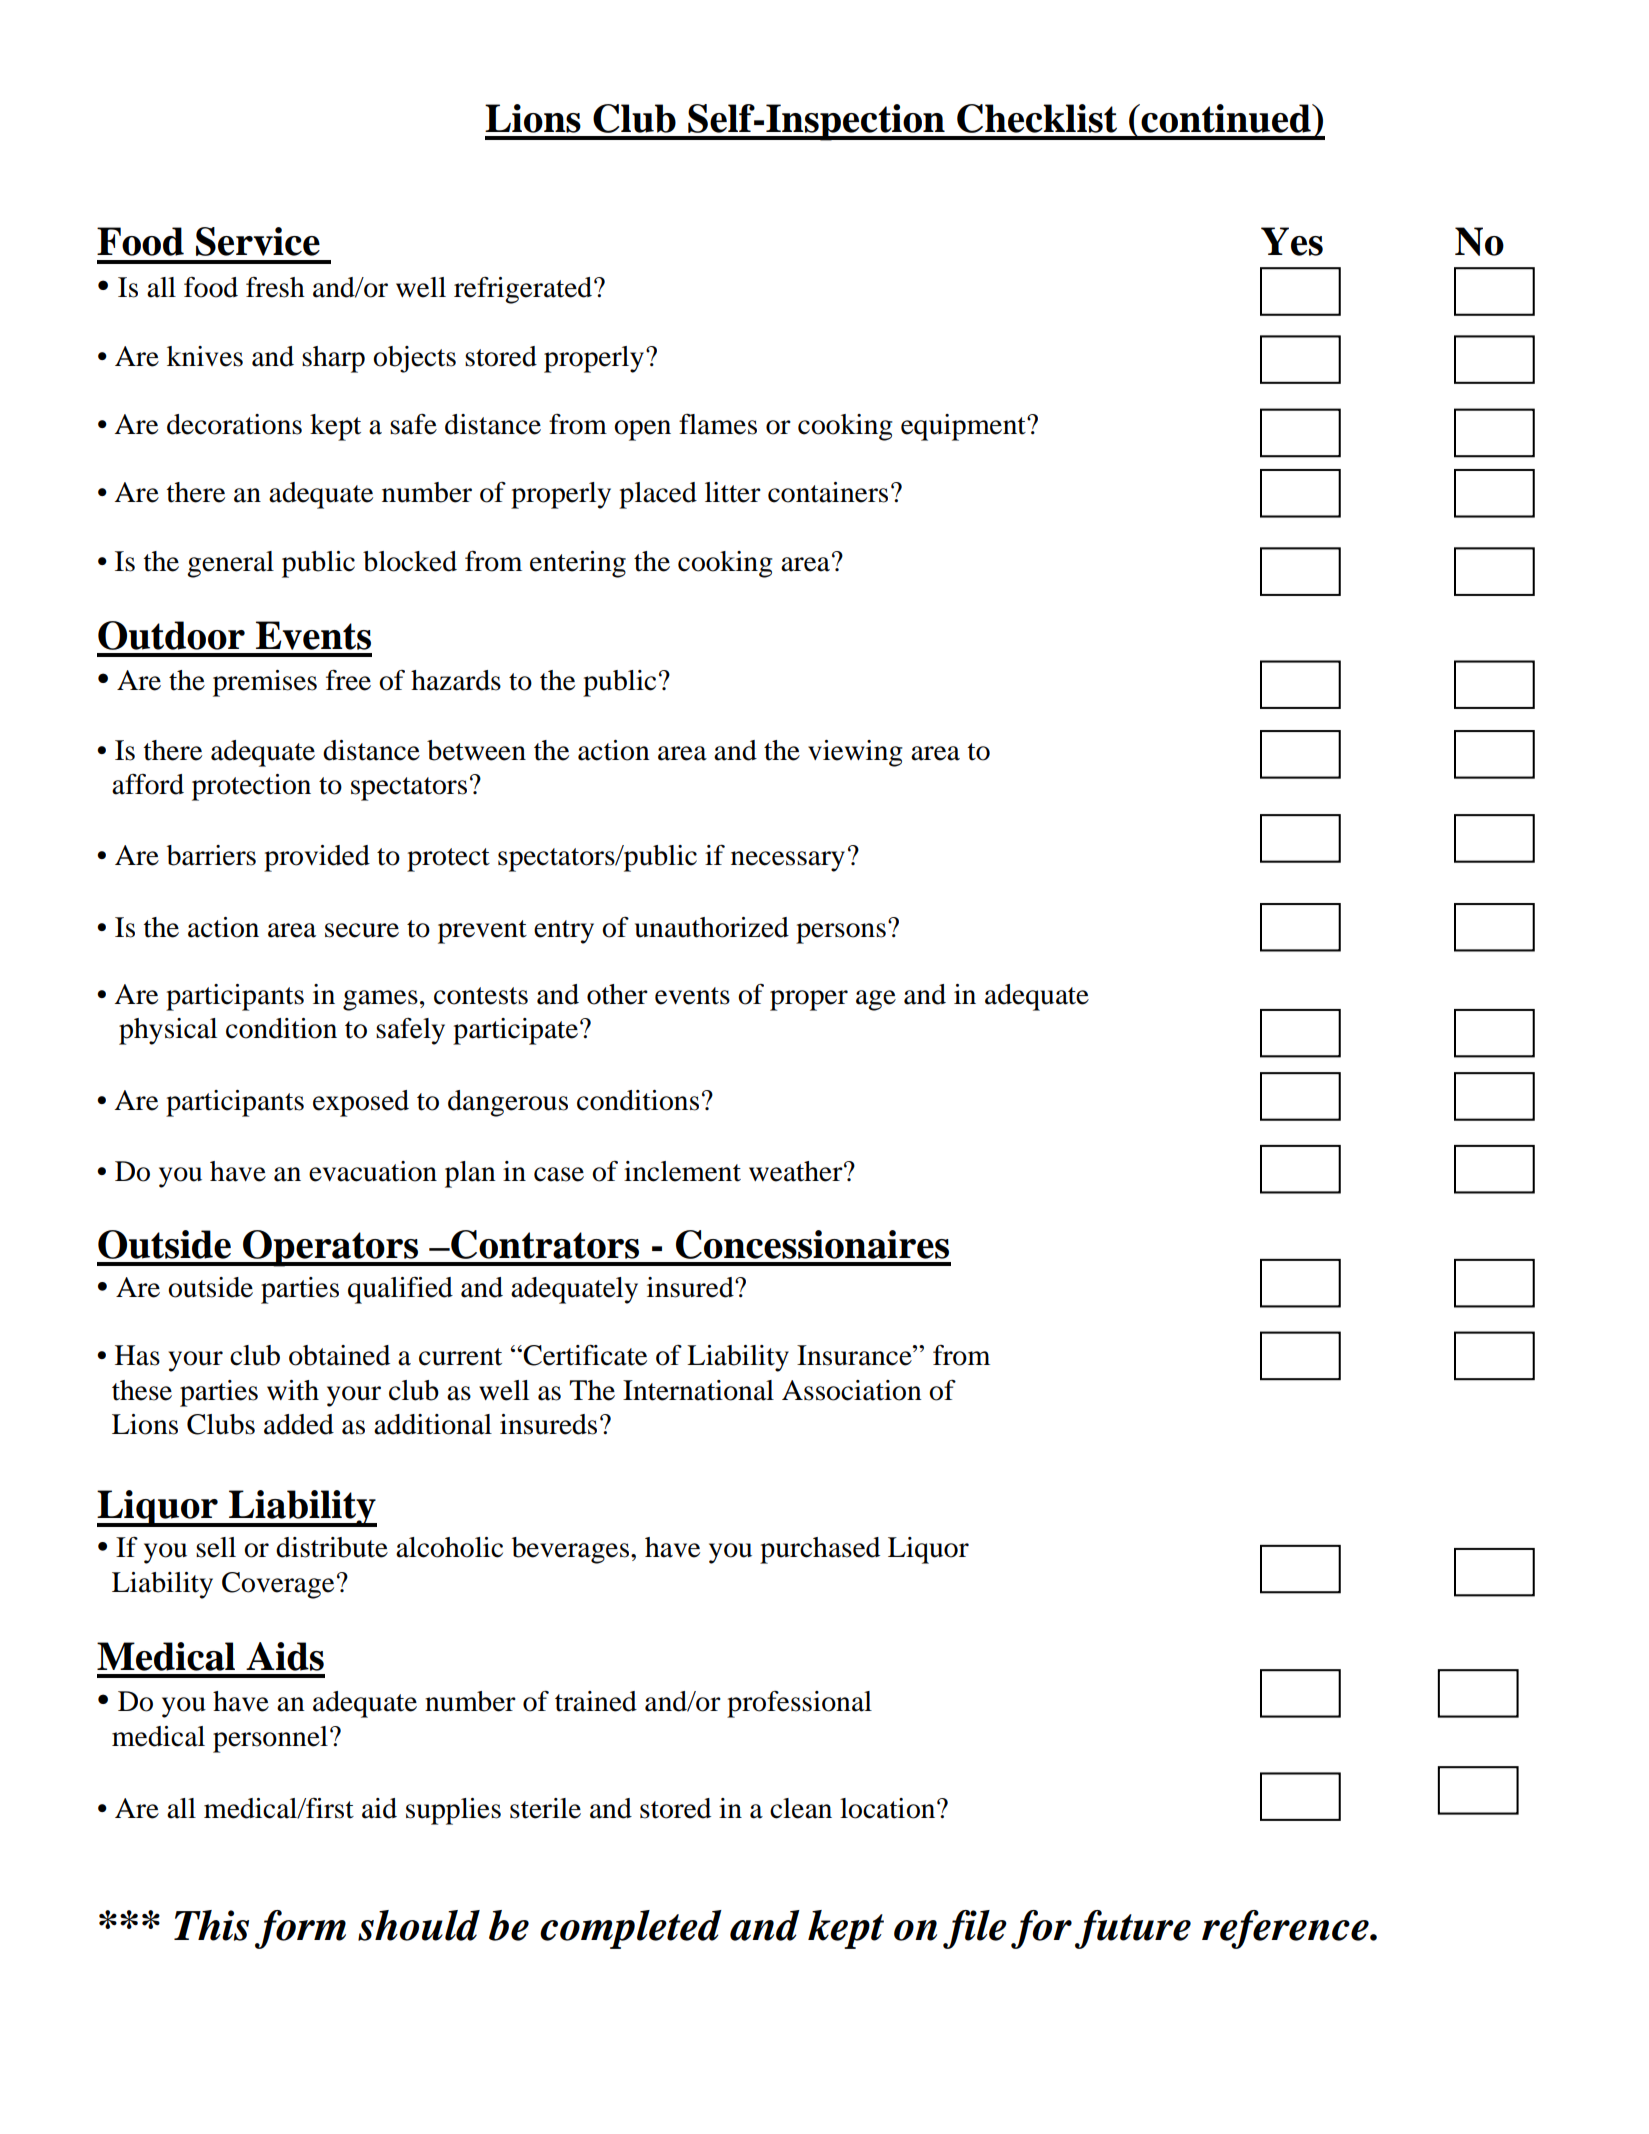 Image resolution: width=1649 pixels, height=2134 pixels. What do you see at coordinates (524, 290) in the screenshot?
I see `refrigerated` at bounding box center [524, 290].
